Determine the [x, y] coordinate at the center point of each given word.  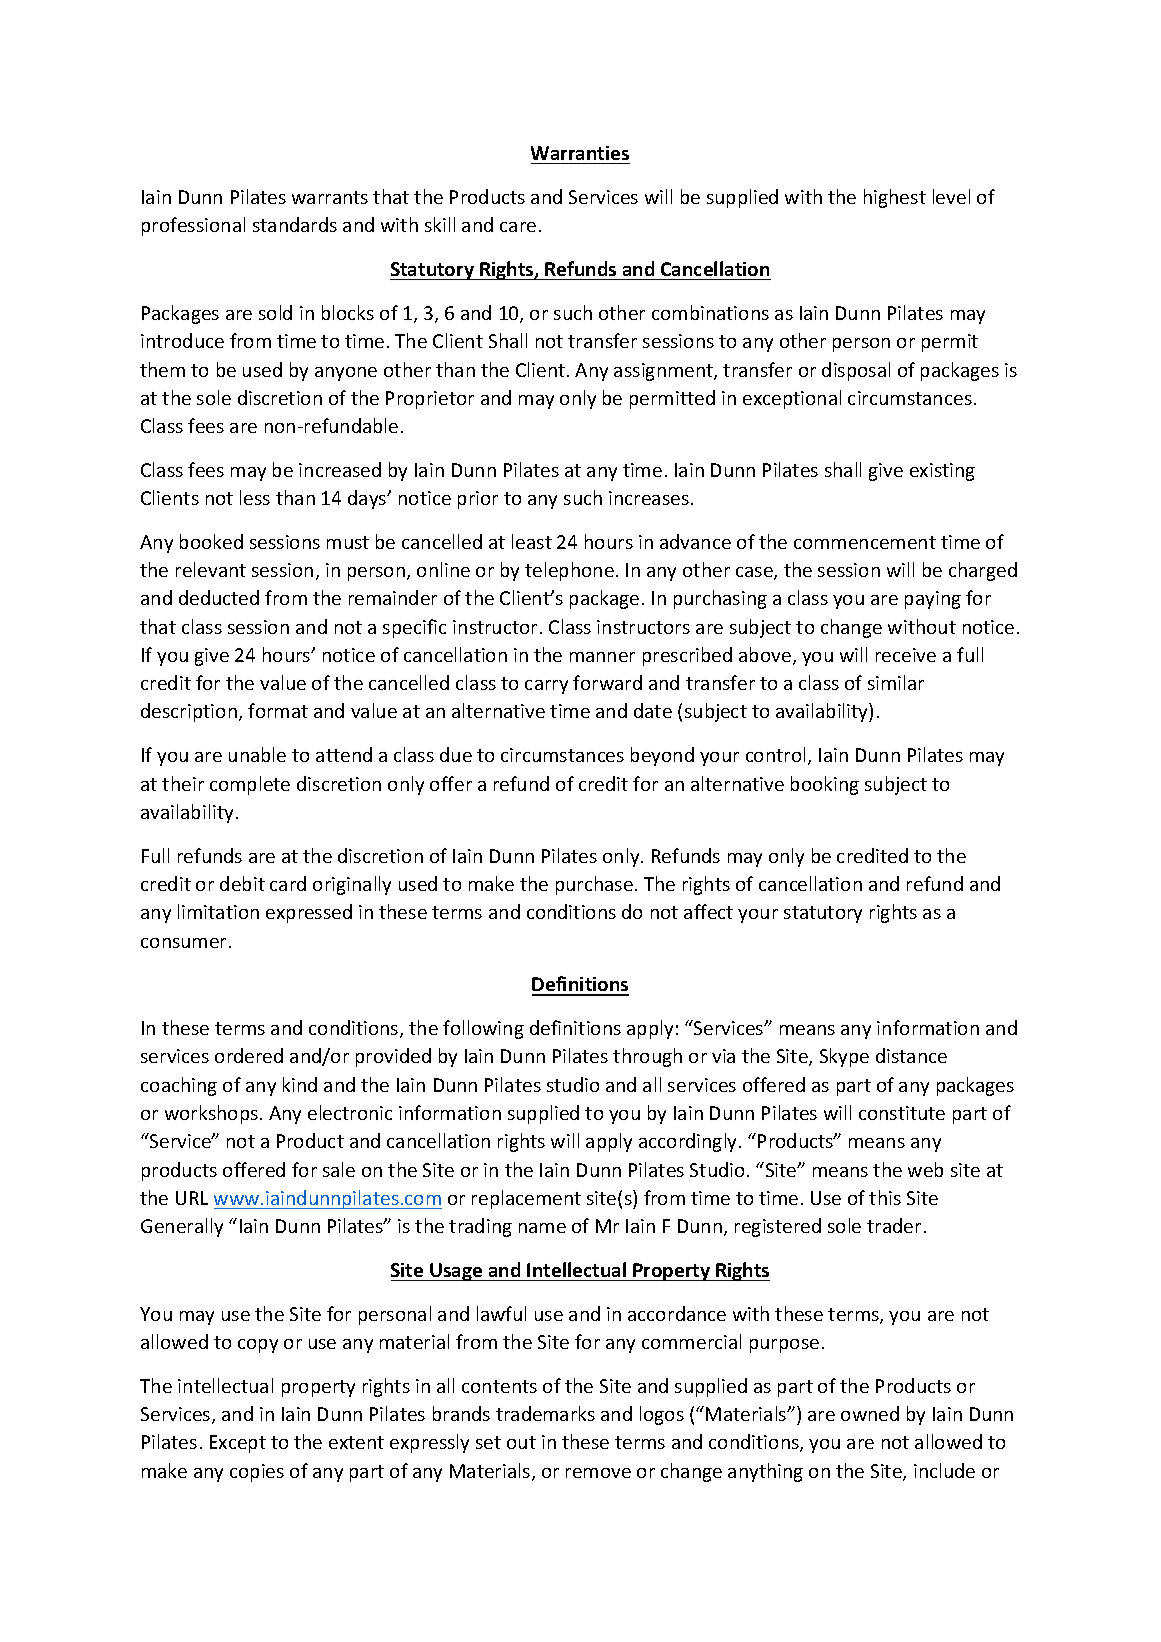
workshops [211, 1114]
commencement [865, 542]
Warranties [580, 153]
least [532, 541]
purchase [594, 885]
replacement [526, 1199]
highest [895, 198]
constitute [902, 1113]
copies [257, 1473]
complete [250, 785]
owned [870, 1413]
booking [825, 785]
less [255, 497]
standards [295, 224]
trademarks [545, 1413]
